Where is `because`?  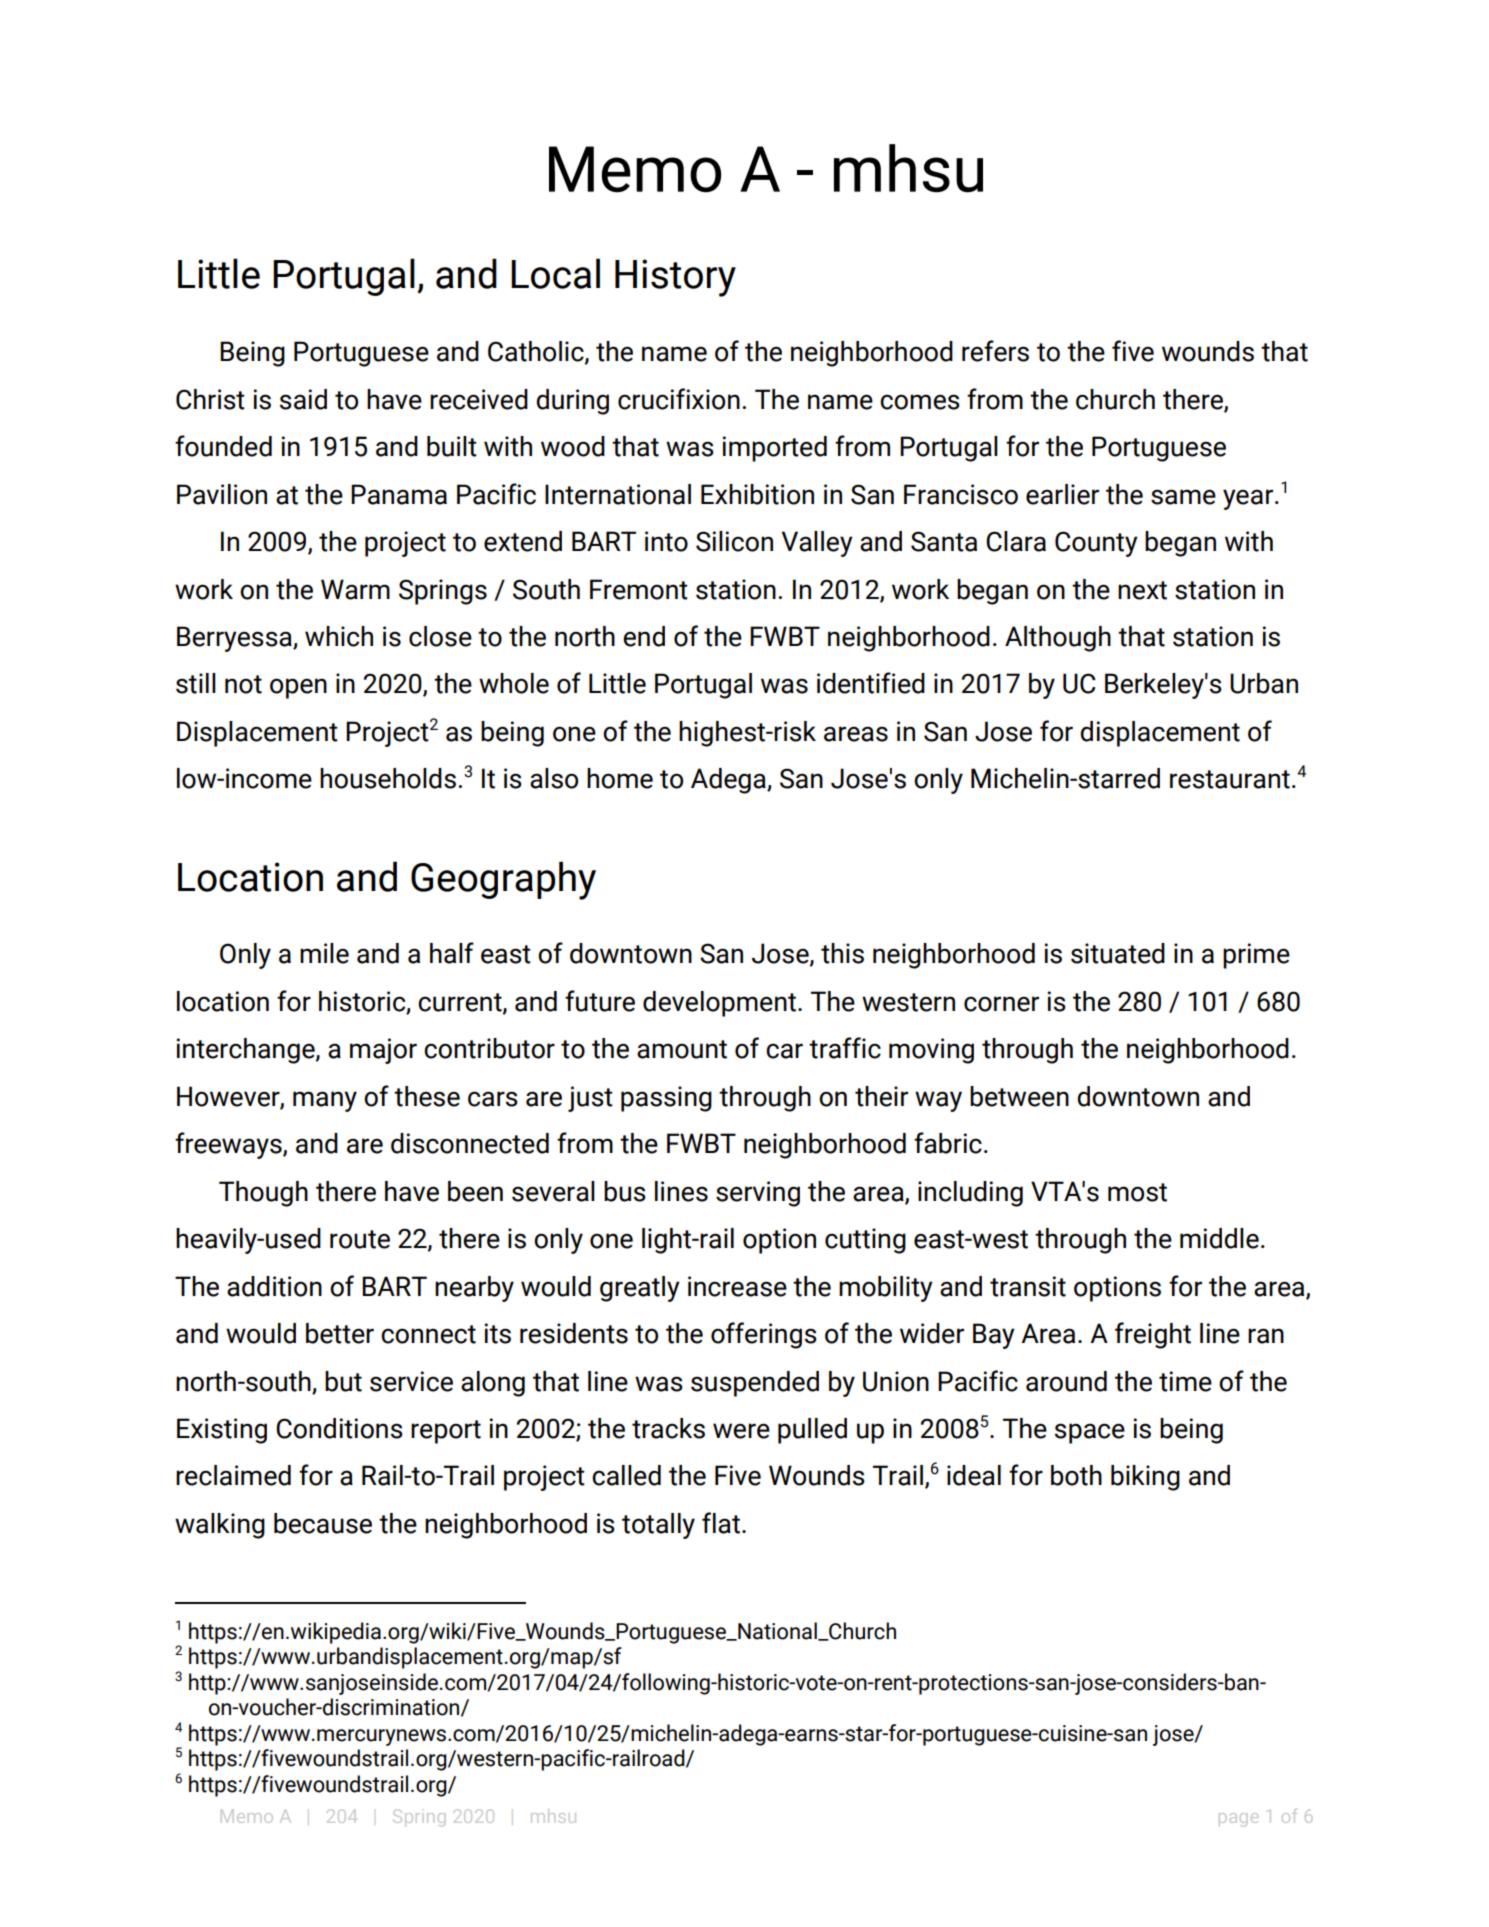 because is located at coordinates (323, 1523).
